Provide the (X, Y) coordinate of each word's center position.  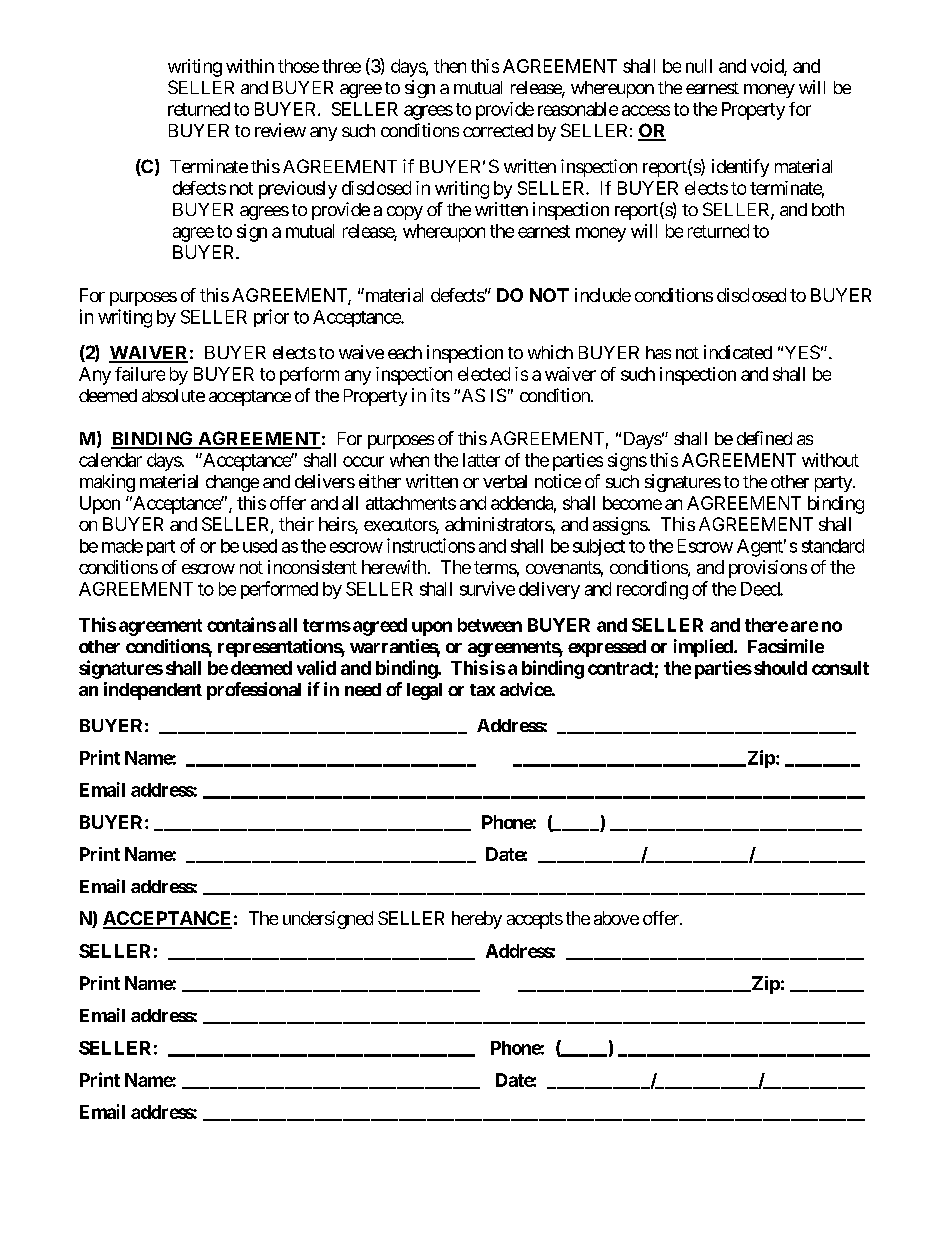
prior (271, 318)
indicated (738, 352)
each (405, 352)
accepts (535, 920)
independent (153, 691)
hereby (477, 920)
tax (482, 690)
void (768, 67)
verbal (505, 481)
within (250, 66)
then (450, 66)
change (232, 483)
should (780, 668)
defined (764, 438)
